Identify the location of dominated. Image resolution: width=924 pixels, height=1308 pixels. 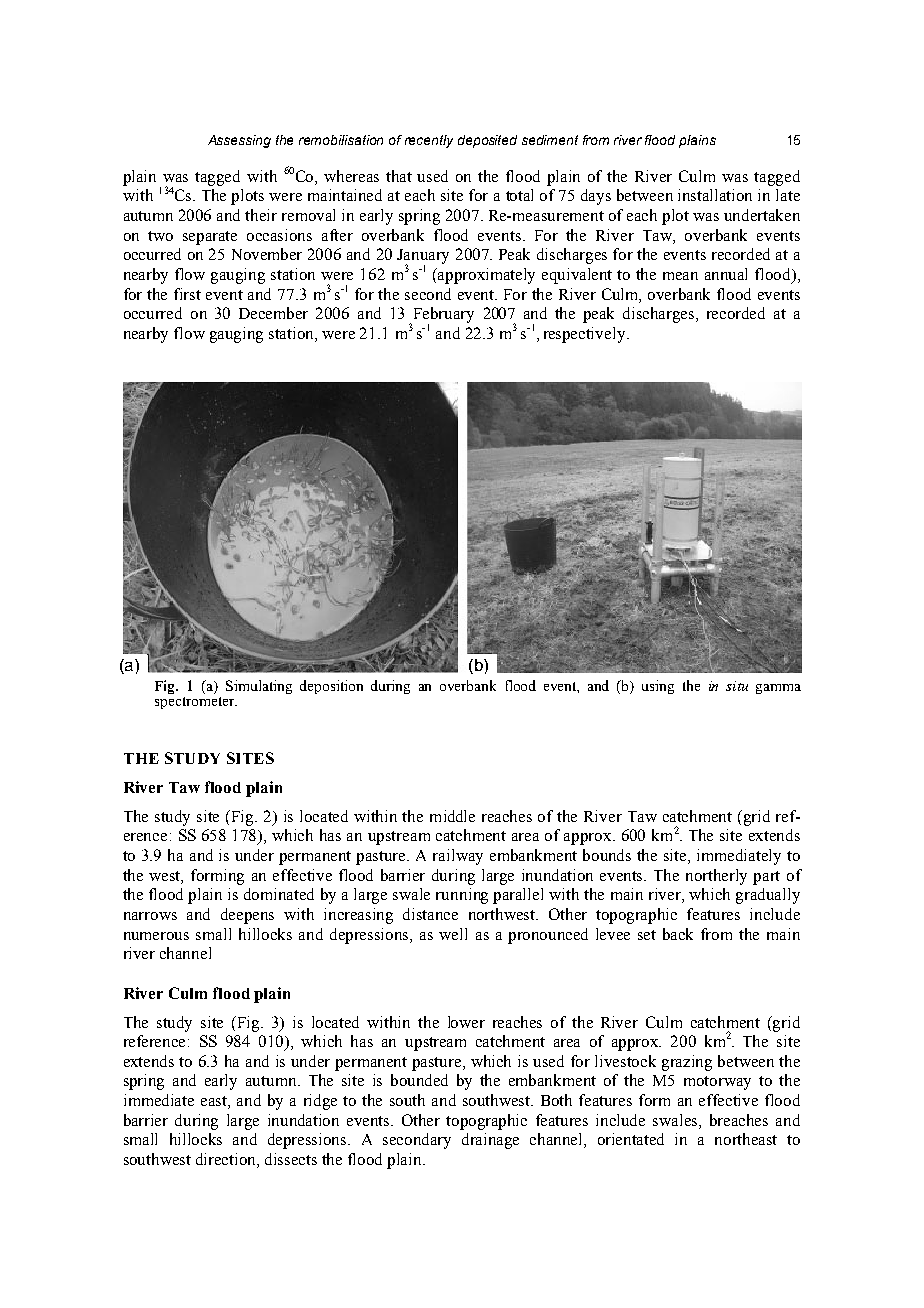
(279, 894).
